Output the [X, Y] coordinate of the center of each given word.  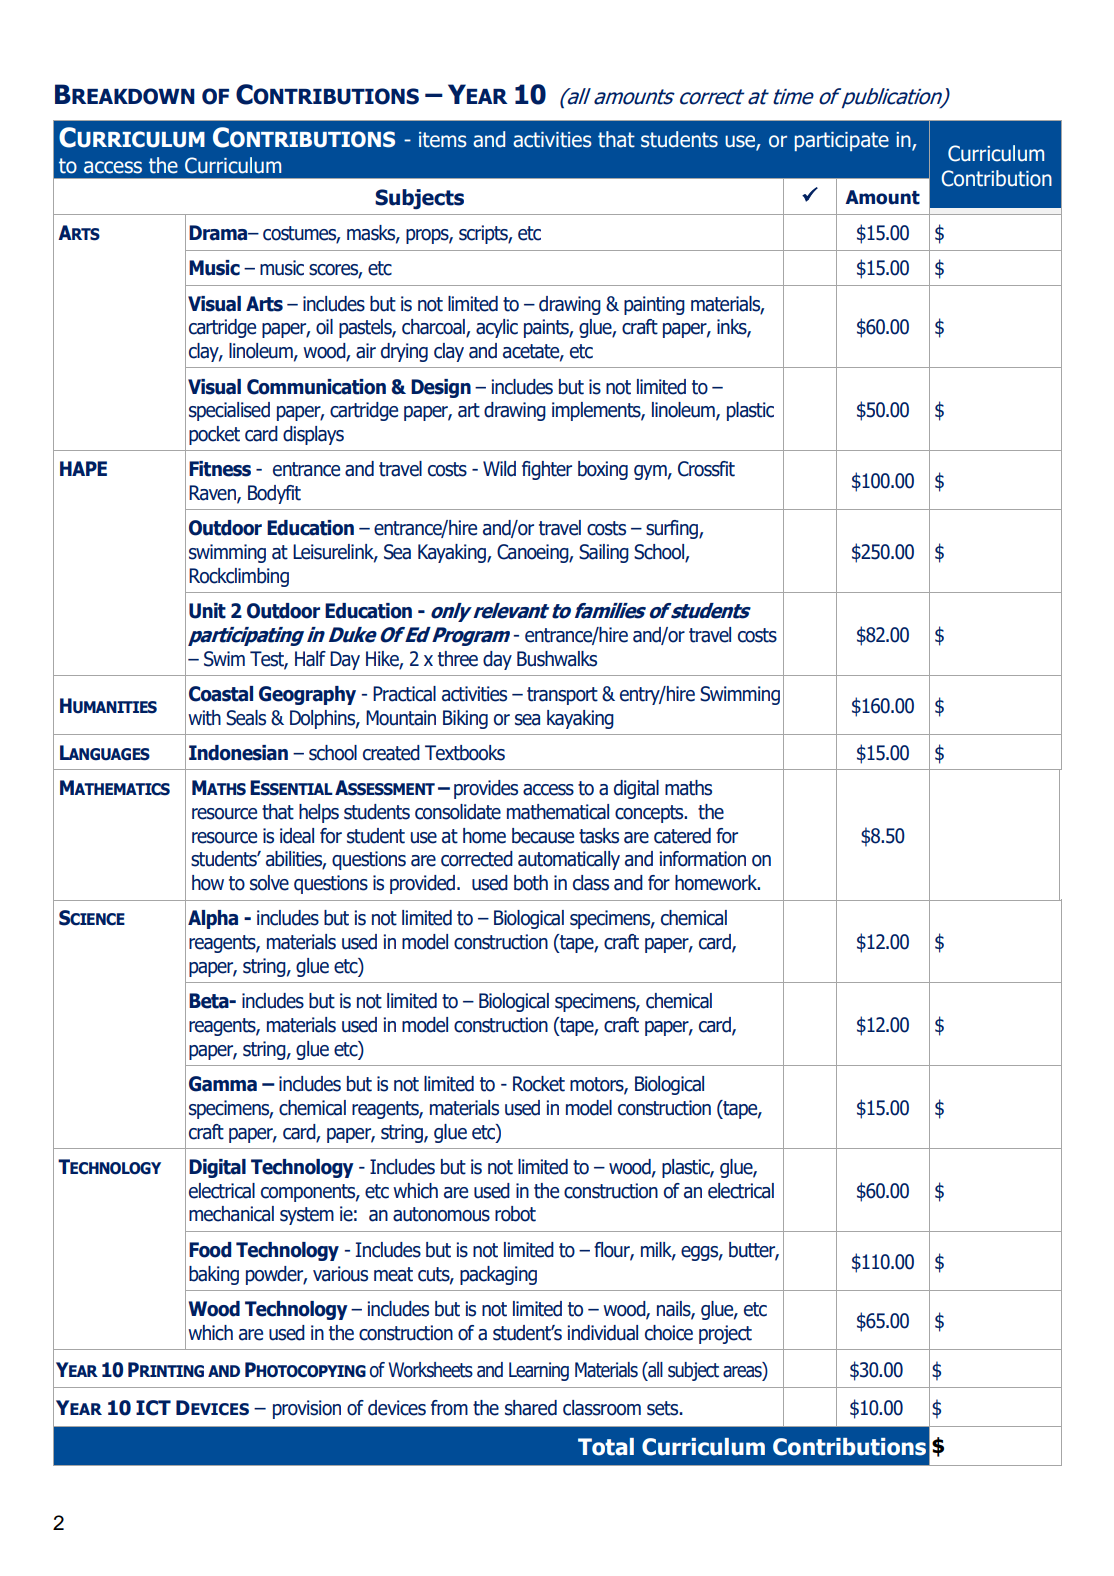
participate [842, 141]
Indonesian [238, 753]
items [443, 140]
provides [486, 789]
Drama [219, 233]
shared [531, 1408]
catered [682, 836]
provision [307, 1409]
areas [743, 1371]
